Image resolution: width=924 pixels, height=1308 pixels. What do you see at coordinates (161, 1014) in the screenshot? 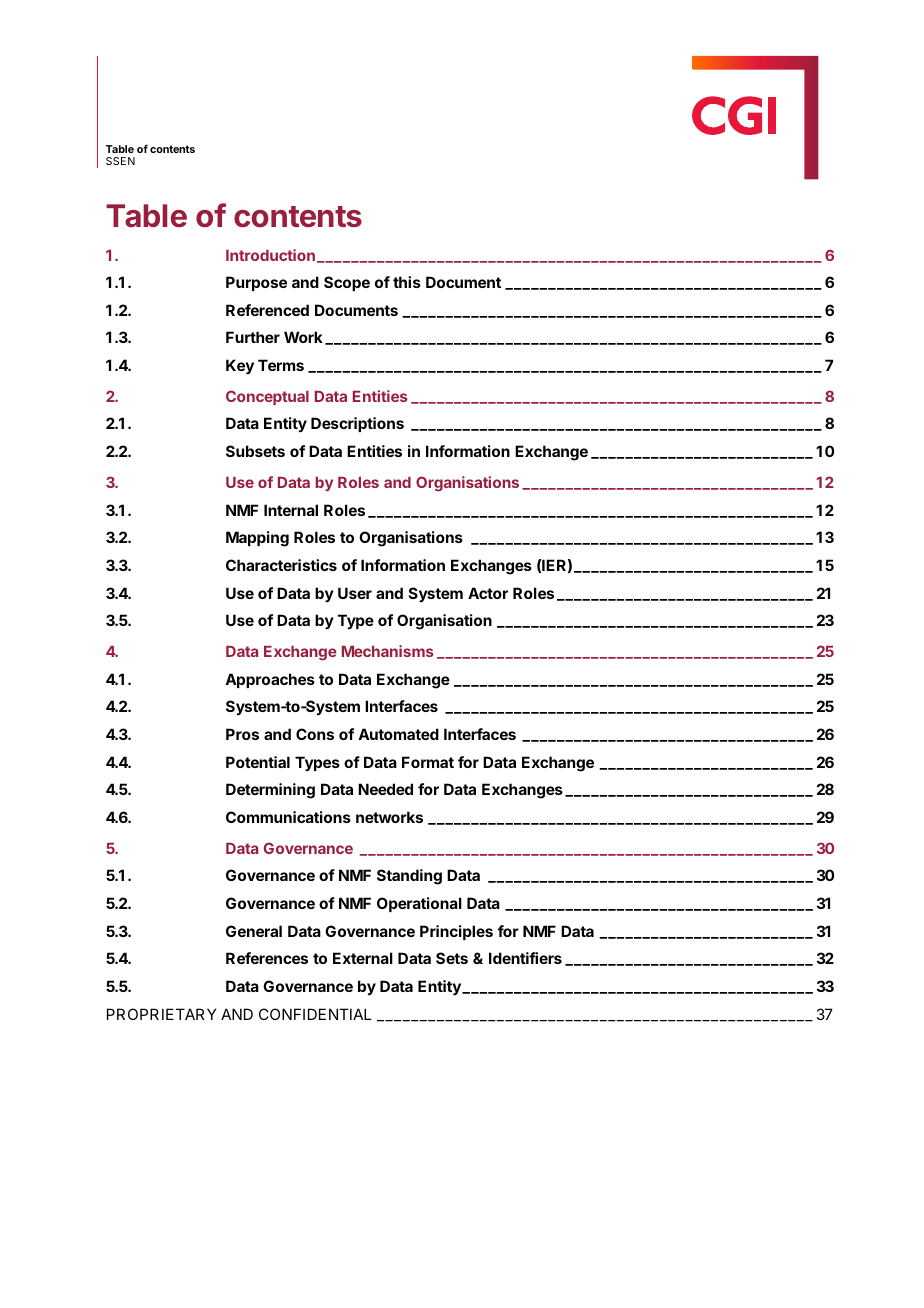
I see `PROPRIETARY` at bounding box center [161, 1014].
